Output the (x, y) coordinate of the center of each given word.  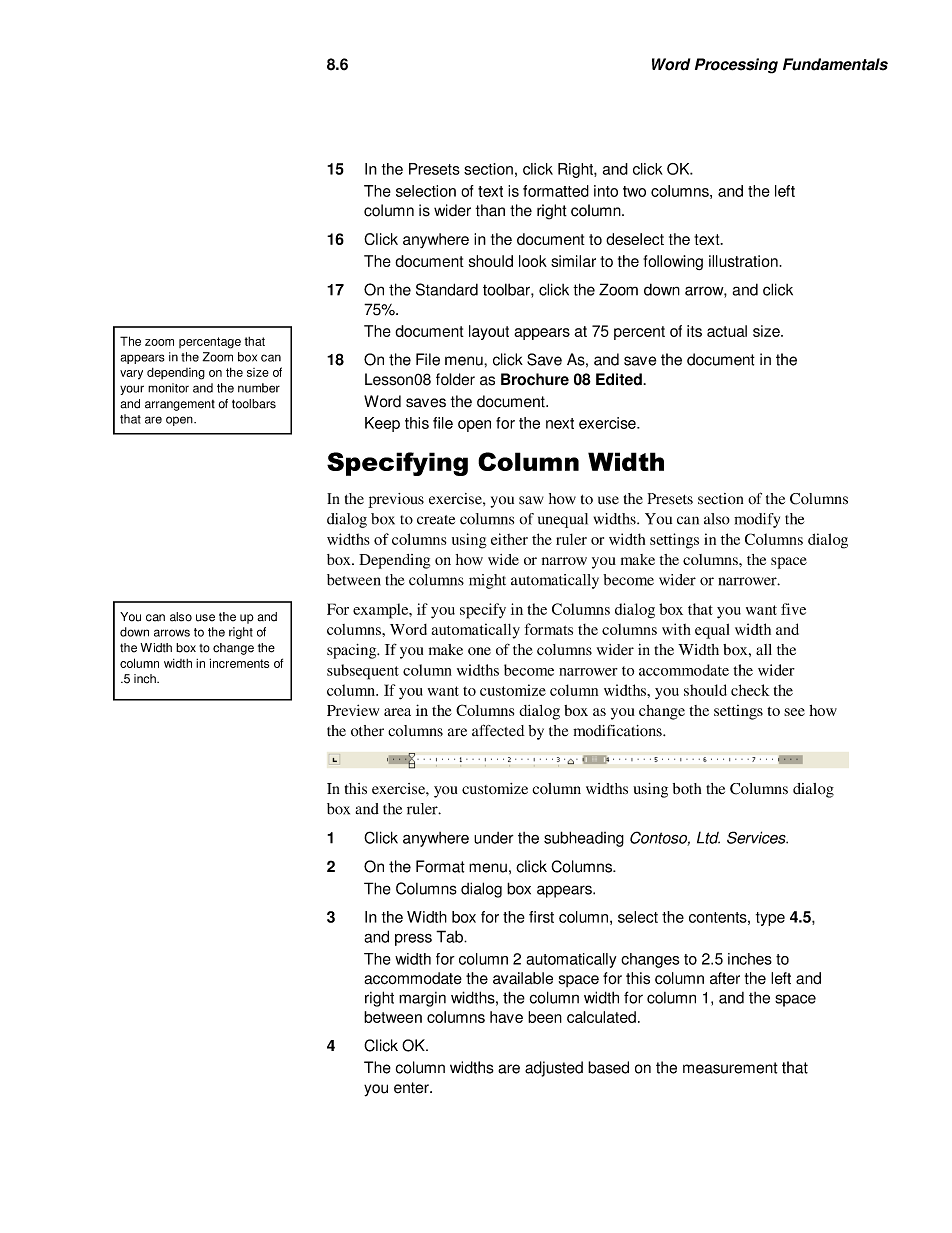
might (487, 581)
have (506, 1017)
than (490, 210)
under (494, 838)
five (793, 609)
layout (489, 332)
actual (727, 331)
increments (239, 663)
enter (412, 1088)
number (259, 388)
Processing (736, 66)
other (367, 731)
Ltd (708, 838)
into (606, 191)
